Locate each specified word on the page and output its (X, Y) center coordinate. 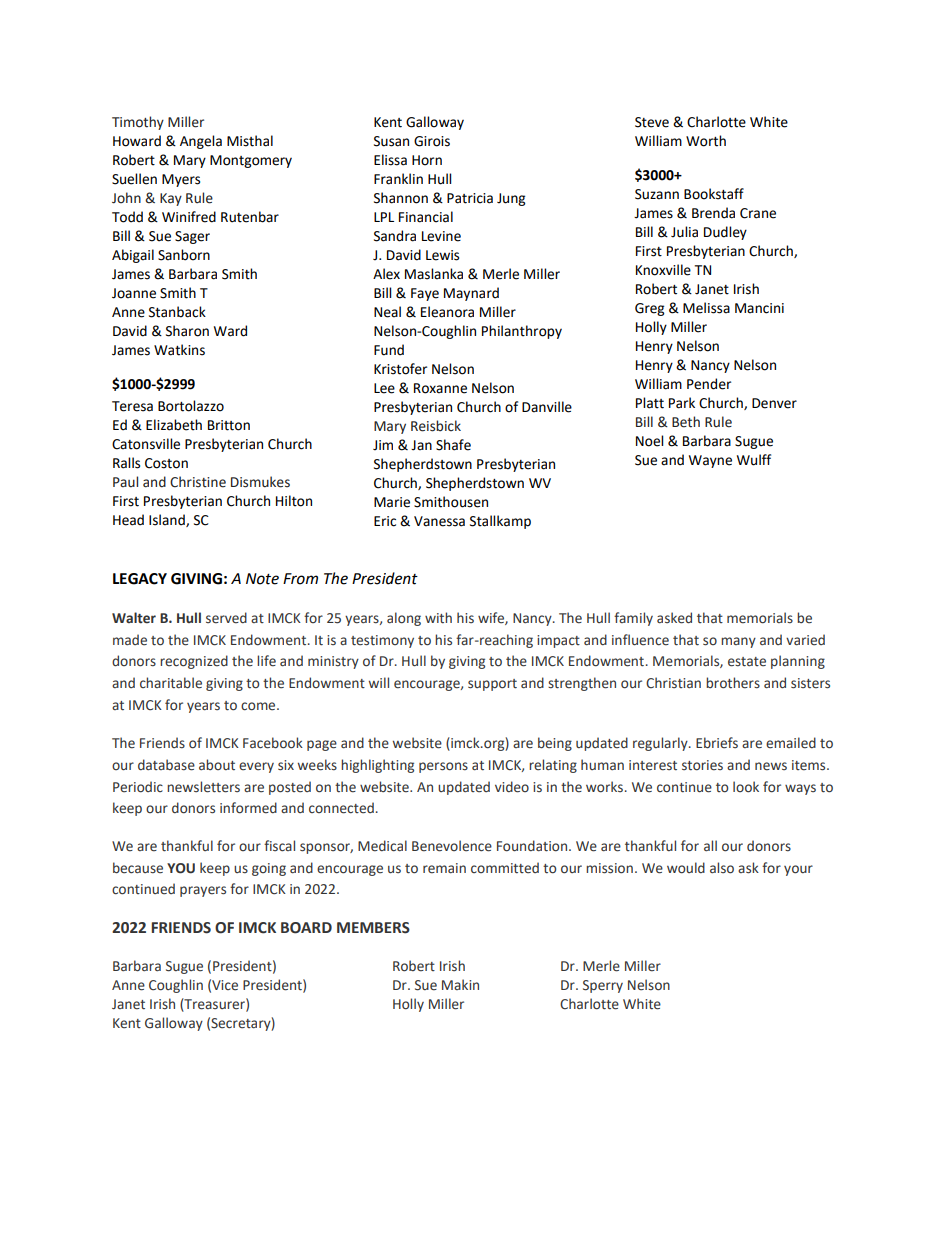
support (492, 685)
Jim (383, 445)
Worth (706, 141)
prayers (203, 891)
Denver (774, 403)
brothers (733, 683)
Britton (229, 425)
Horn (427, 160)
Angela (201, 142)
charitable (171, 683)
